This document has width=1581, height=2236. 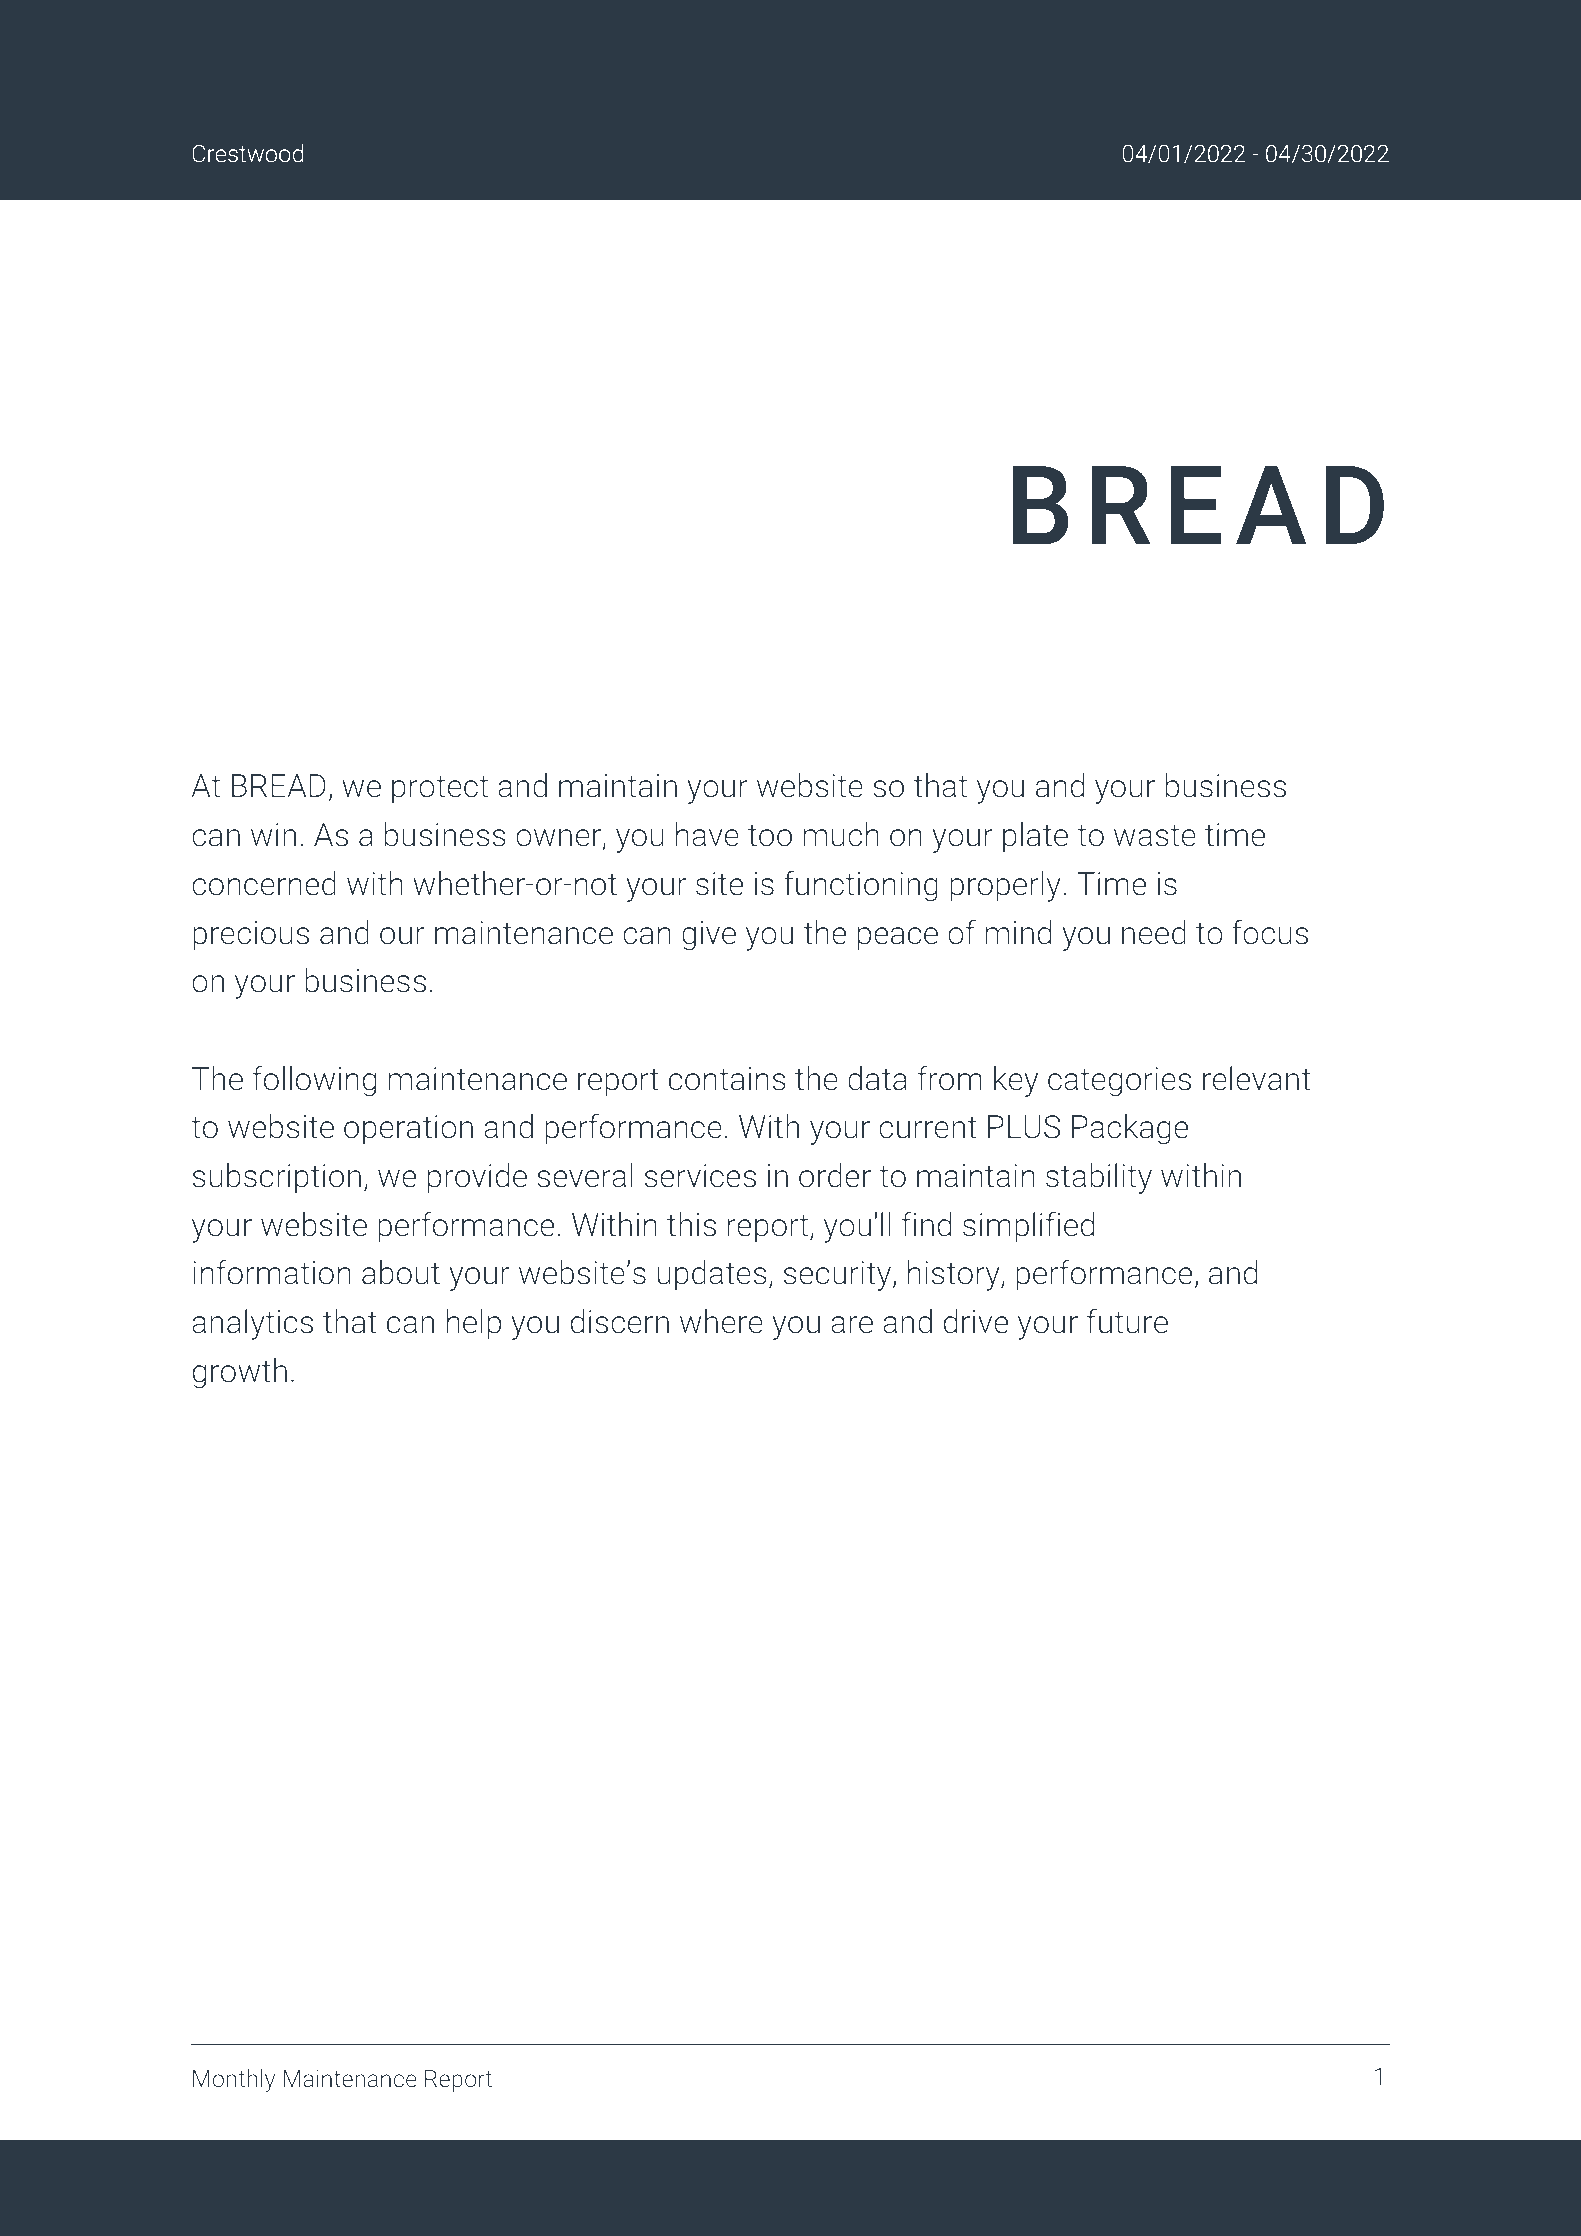 What do you see at coordinates (408, 1130) in the document?
I see `operation` at bounding box center [408, 1130].
